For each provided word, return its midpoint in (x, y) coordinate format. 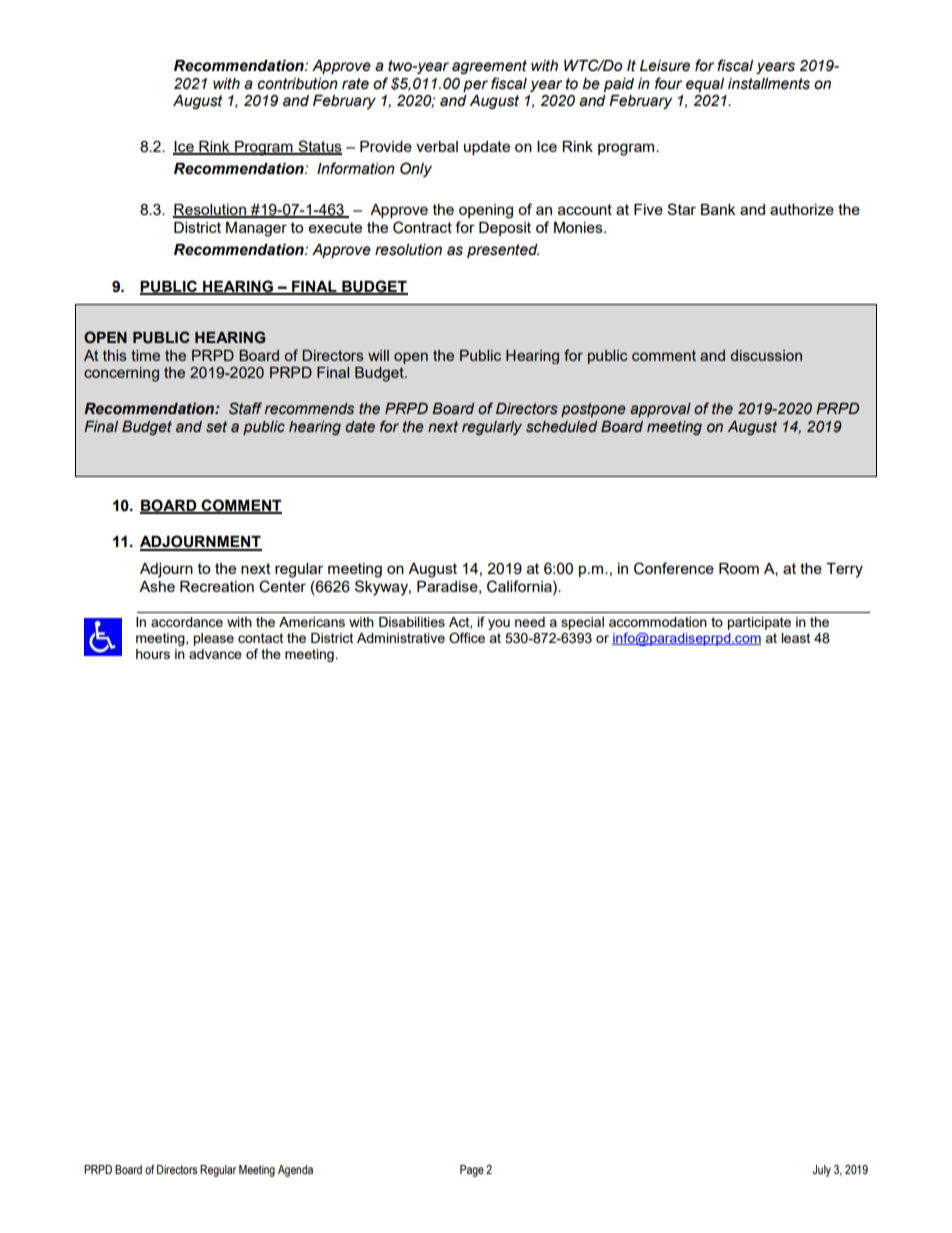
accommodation (658, 622)
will (378, 355)
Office (467, 638)
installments (769, 84)
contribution (297, 84)
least (795, 638)
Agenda (295, 1171)
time (145, 355)
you (499, 624)
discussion (766, 355)
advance (215, 654)
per (475, 86)
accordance (187, 622)
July (822, 1171)
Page (472, 1171)
